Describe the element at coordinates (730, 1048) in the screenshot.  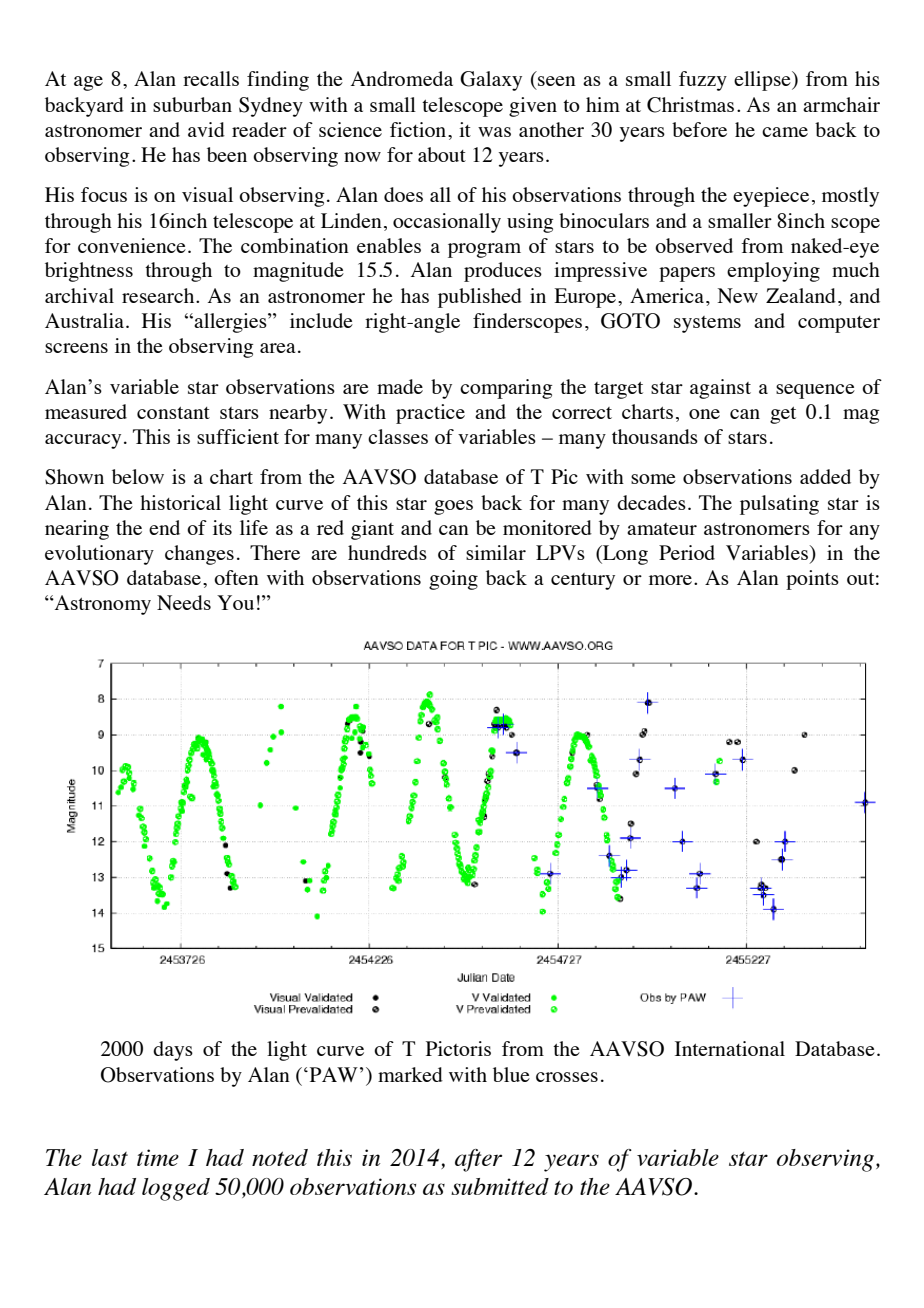
I see `International` at that location.
